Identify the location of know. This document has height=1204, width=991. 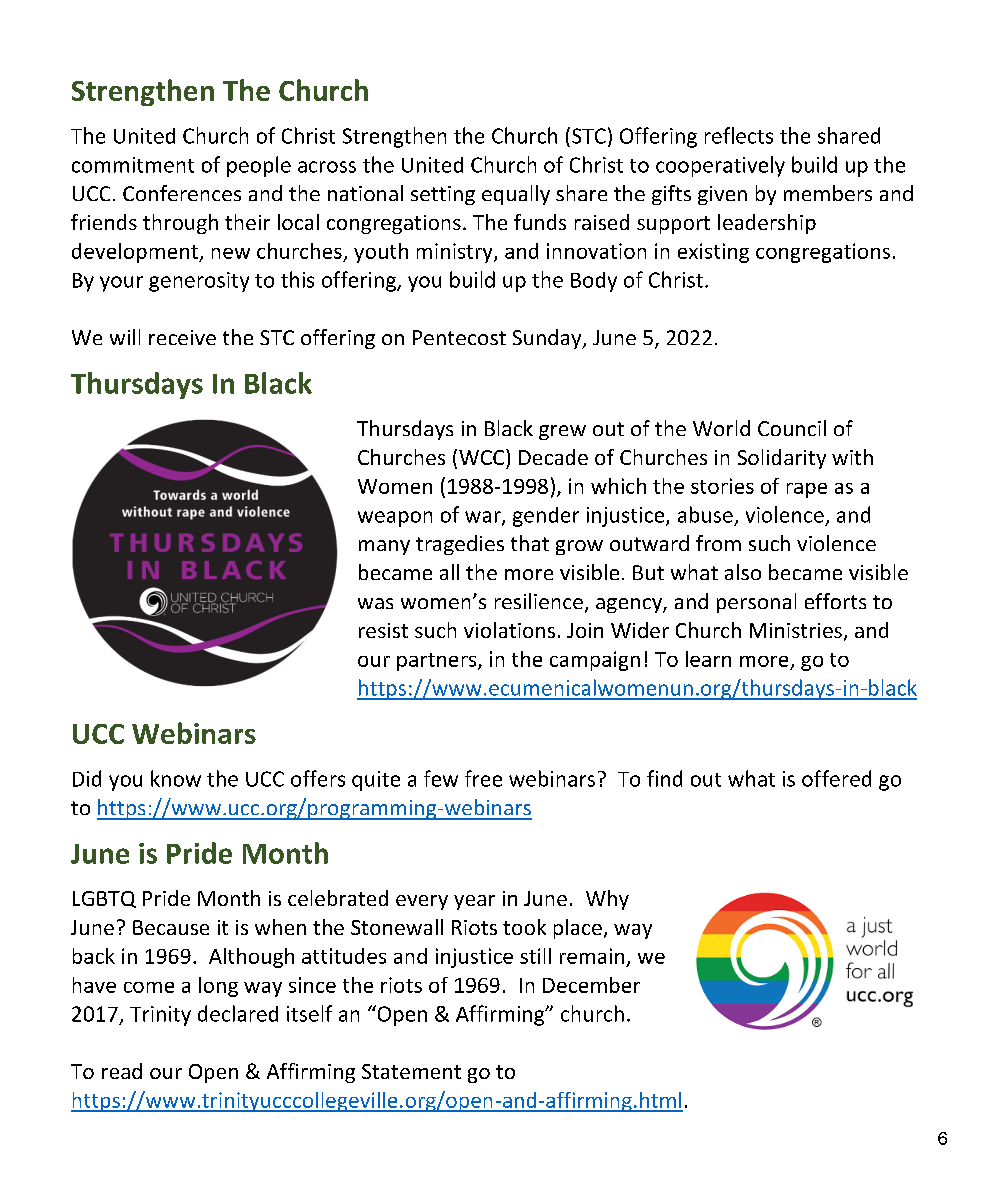
(176, 778).
